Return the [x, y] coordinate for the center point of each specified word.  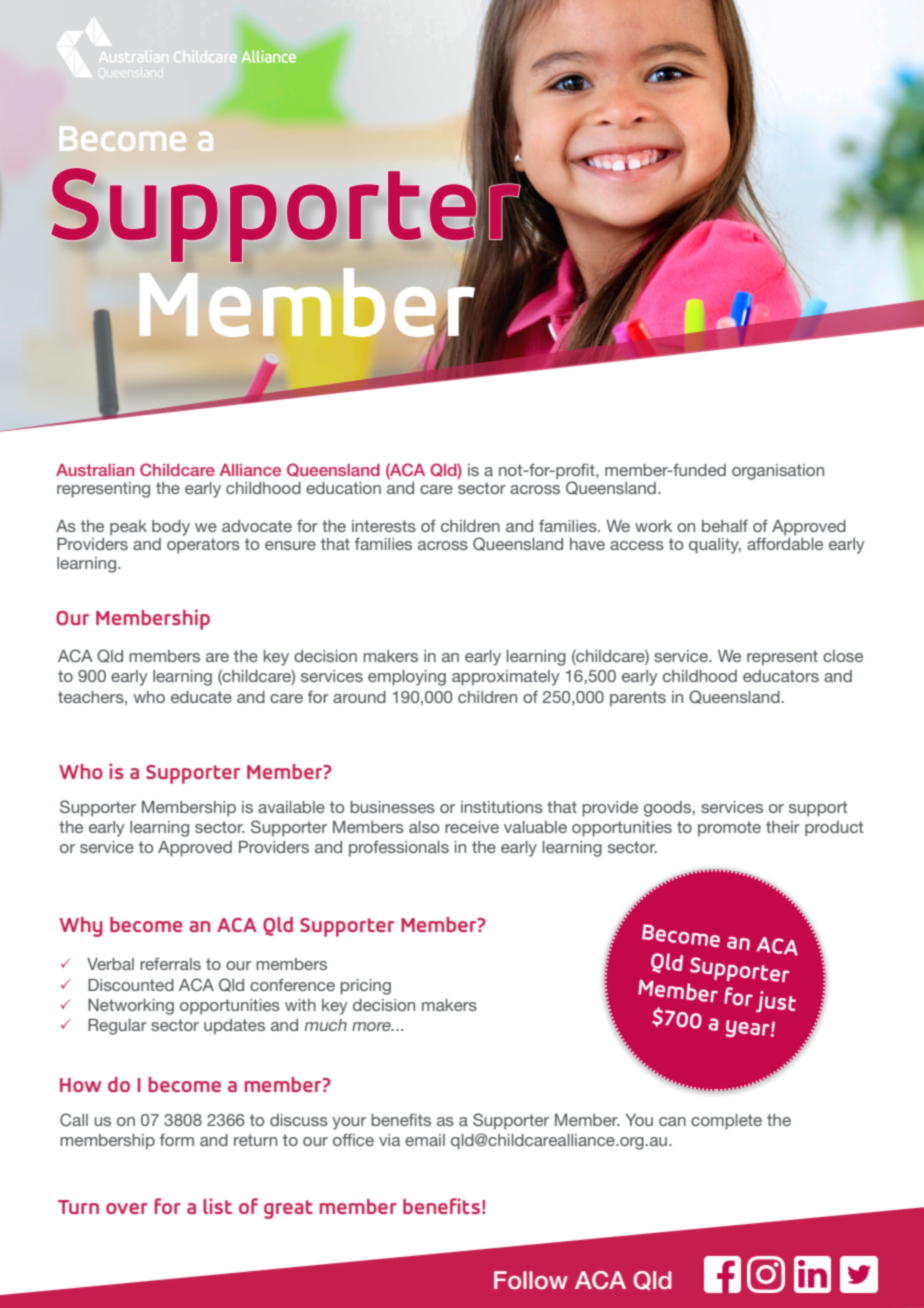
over [127, 1208]
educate [201, 697]
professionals [399, 848]
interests [384, 526]
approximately [505, 678]
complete [726, 1122]
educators [781, 676]
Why [80, 927]
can [672, 1121]
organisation [778, 472]
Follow [531, 1280]
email [425, 1140]
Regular [117, 1027]
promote [729, 829]
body [171, 528]
